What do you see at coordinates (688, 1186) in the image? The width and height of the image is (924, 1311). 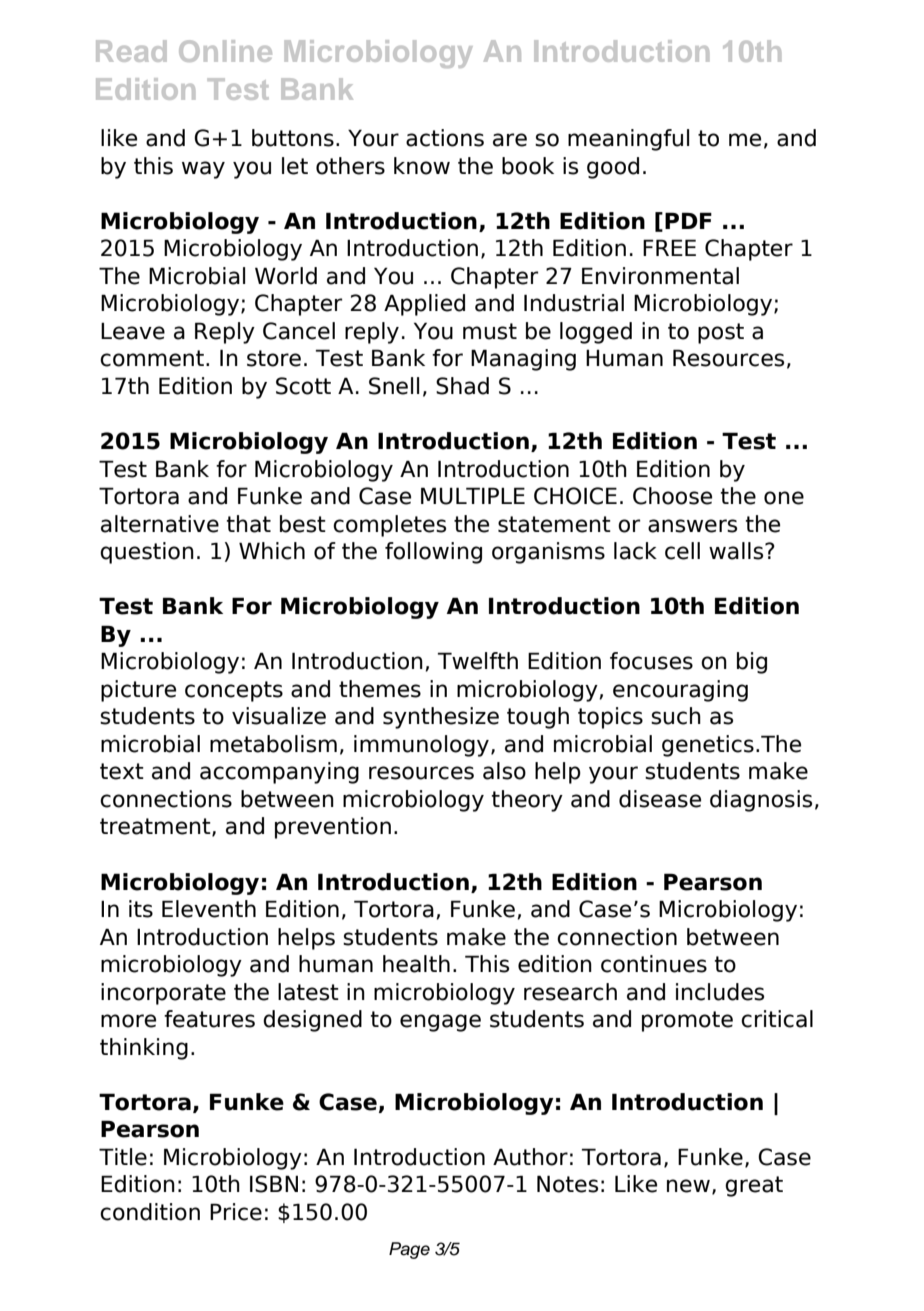 I see `new` at bounding box center [688, 1186].
